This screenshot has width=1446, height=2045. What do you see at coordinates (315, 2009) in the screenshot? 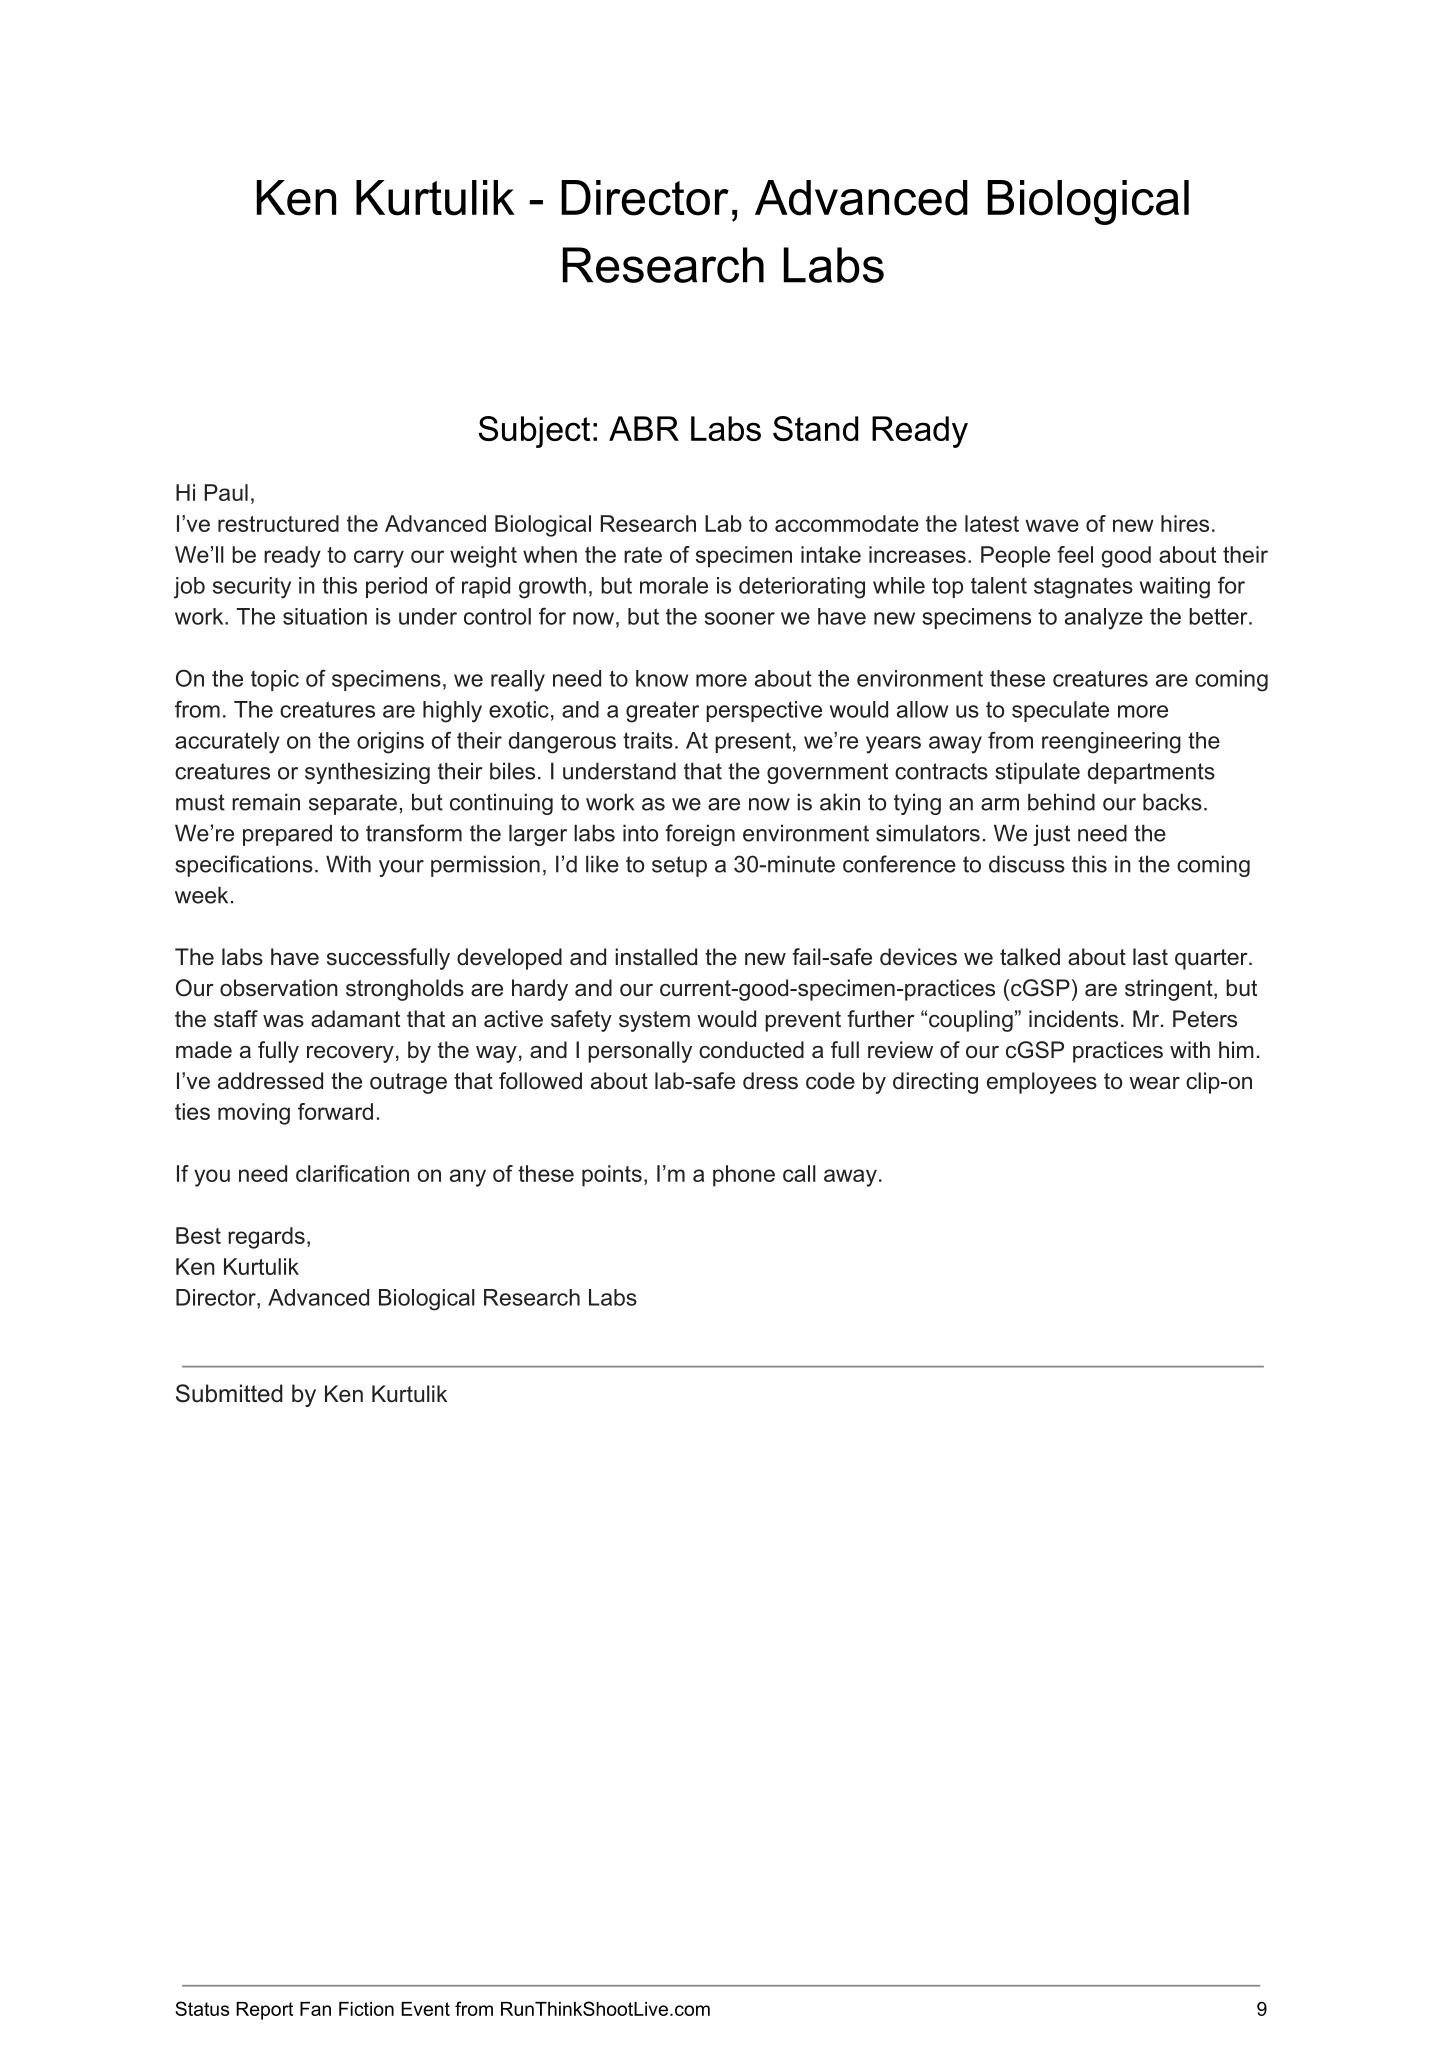
I see `Fan` at bounding box center [315, 2009].
